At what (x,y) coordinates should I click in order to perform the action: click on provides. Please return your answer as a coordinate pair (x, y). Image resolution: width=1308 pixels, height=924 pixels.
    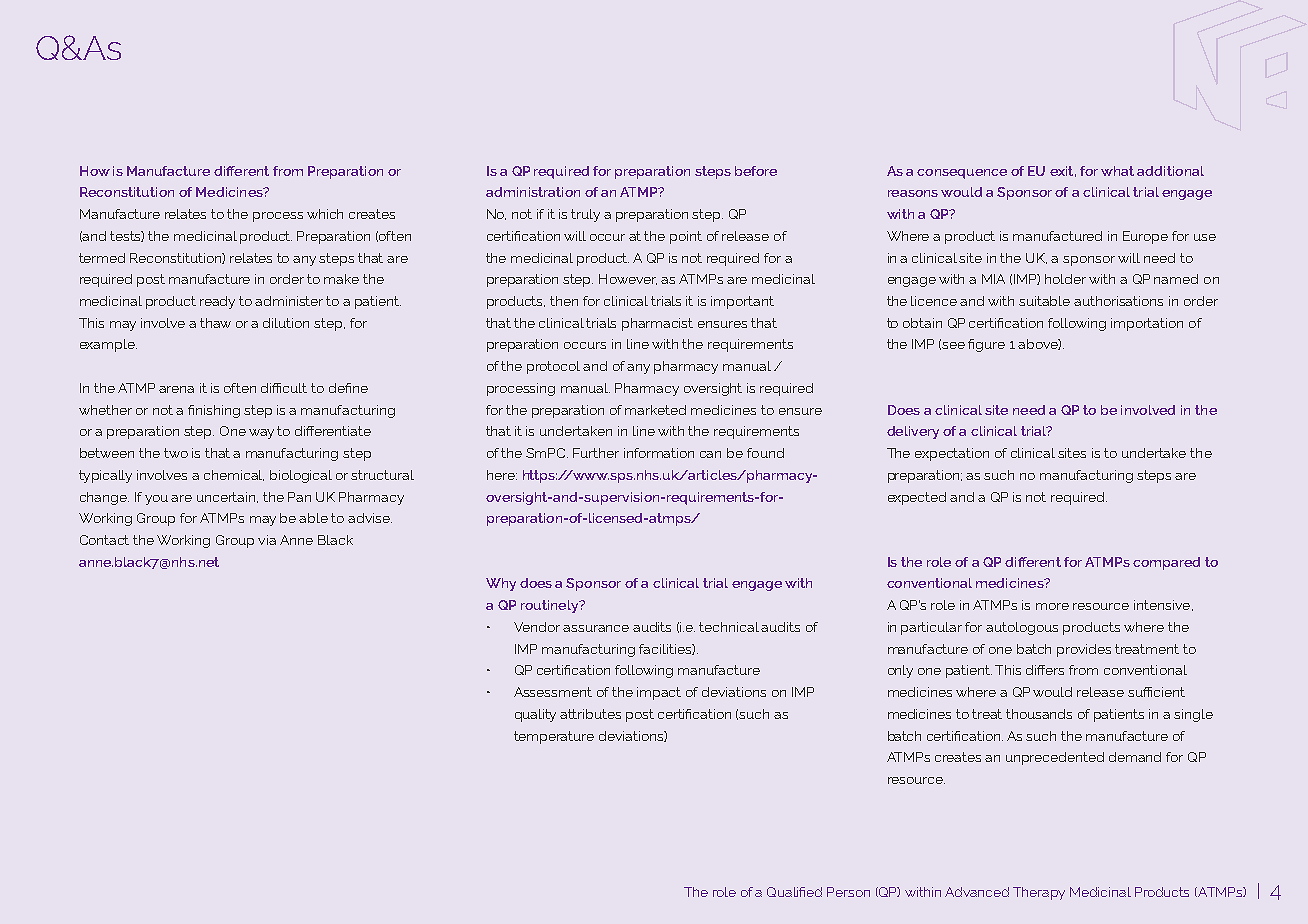
    Looking at the image, I should click on (1084, 650).
